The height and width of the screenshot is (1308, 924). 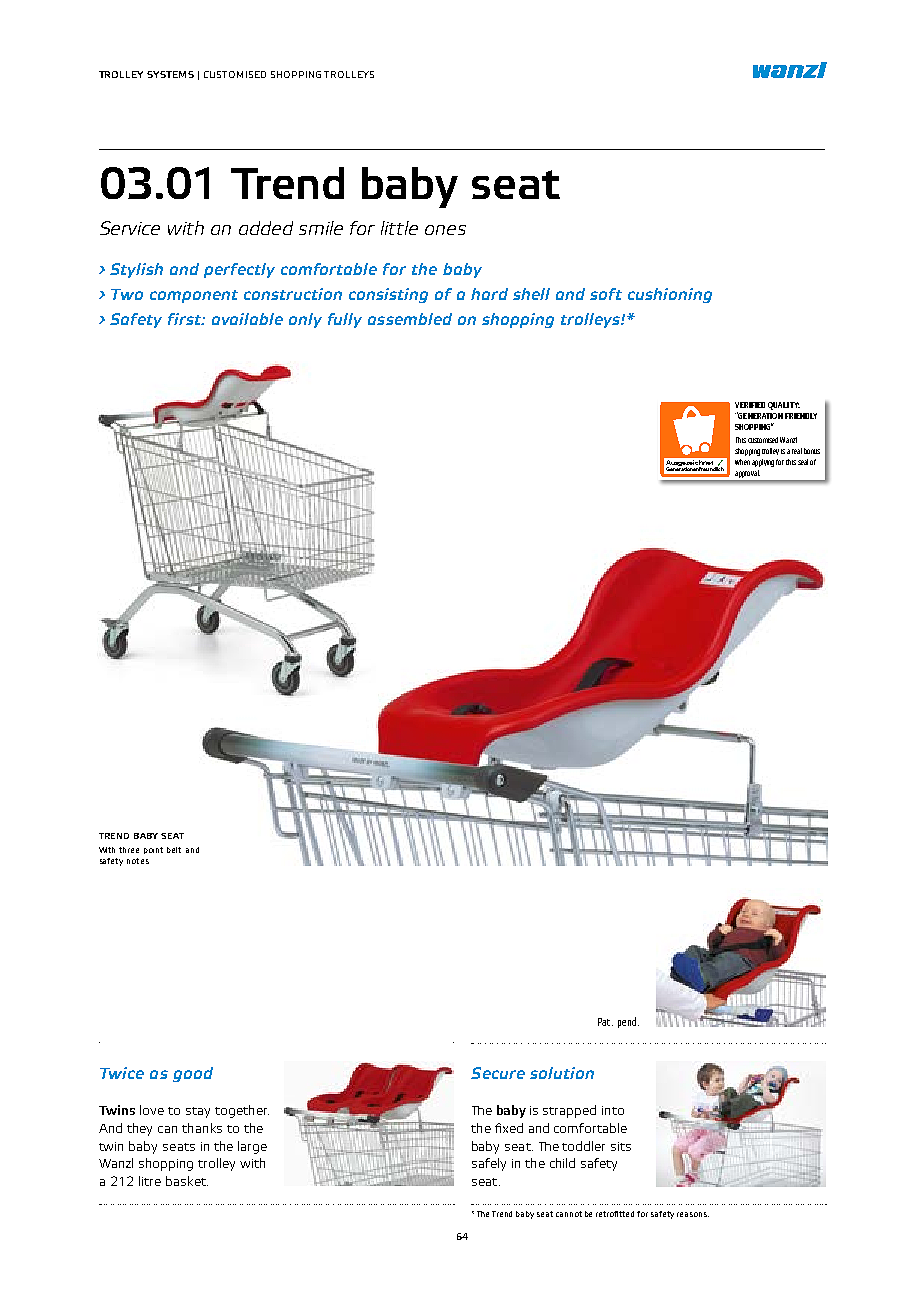 I want to click on safely, so click(x=489, y=1164).
